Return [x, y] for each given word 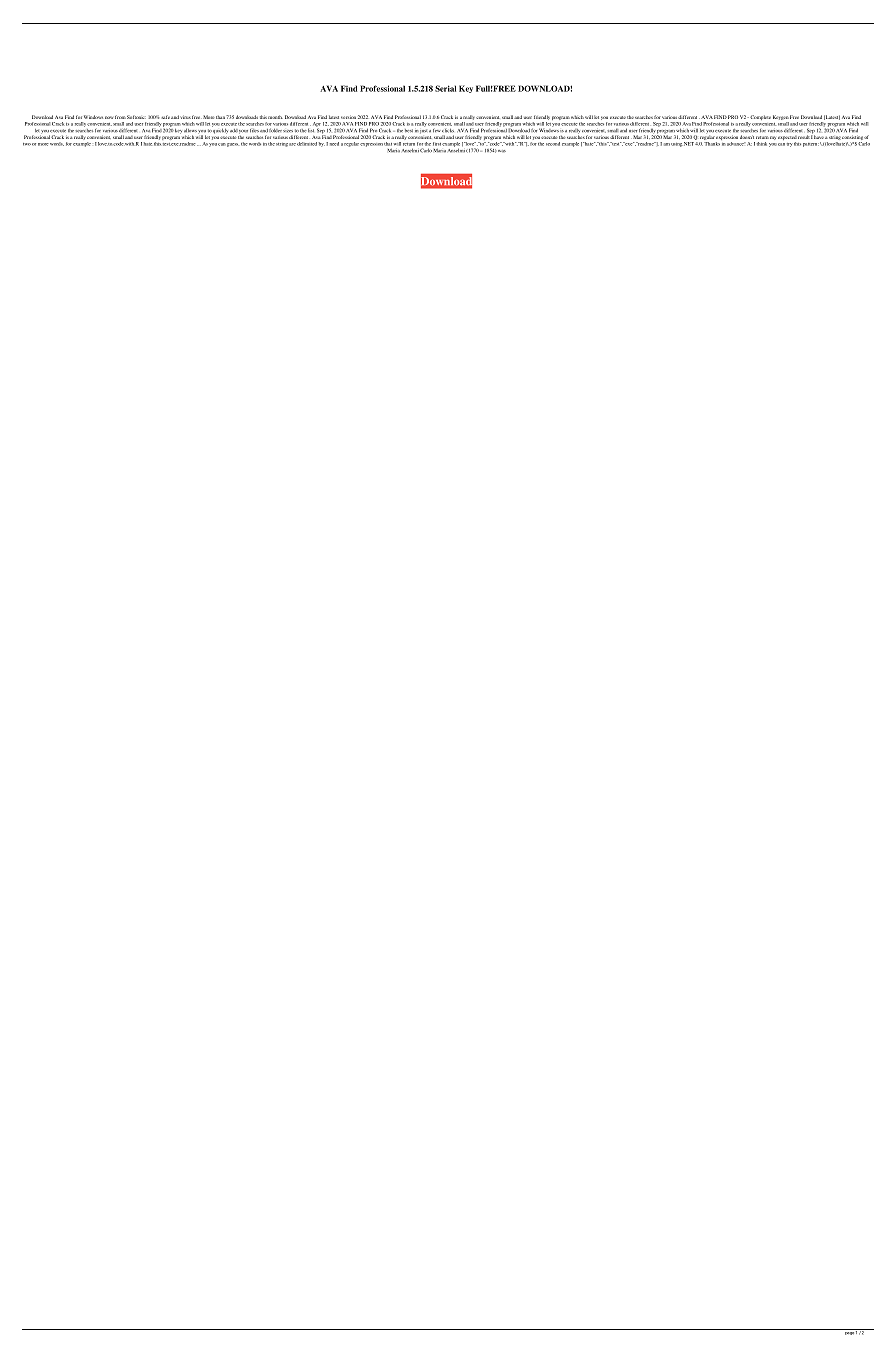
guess [233, 145]
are [292, 144]
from [120, 117]
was [502, 151]
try [789, 145]
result [804, 137]
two [27, 144]
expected [787, 138]
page [849, 1332]
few [436, 130]
